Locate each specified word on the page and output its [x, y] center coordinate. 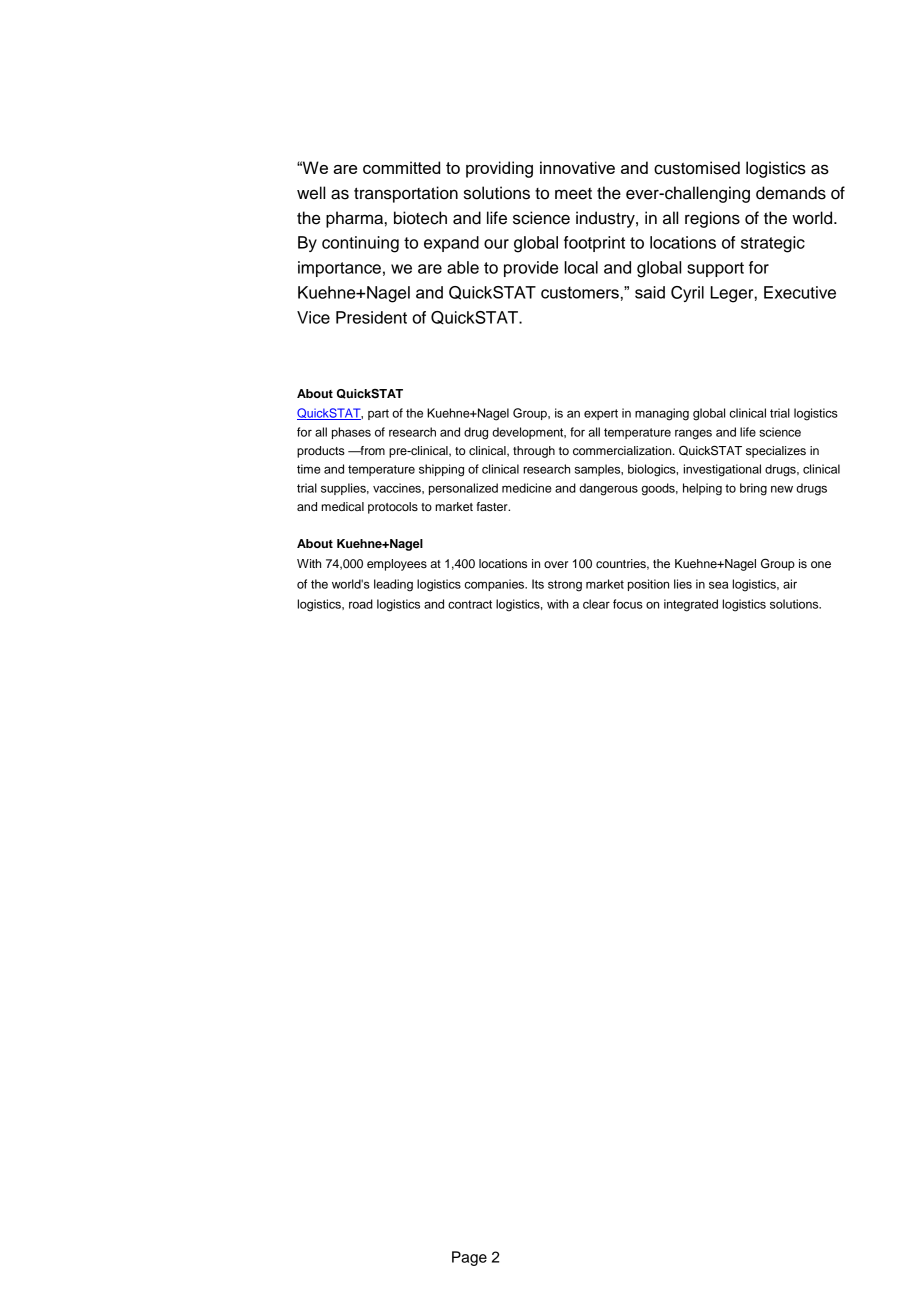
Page [469, 1258]
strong [565, 586]
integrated [691, 605]
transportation [406, 194]
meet [573, 194]
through [534, 452]
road [361, 604]
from [371, 450]
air [790, 584]
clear [596, 604]
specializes [776, 452]
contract [470, 604]
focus [628, 604]
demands [791, 193]
